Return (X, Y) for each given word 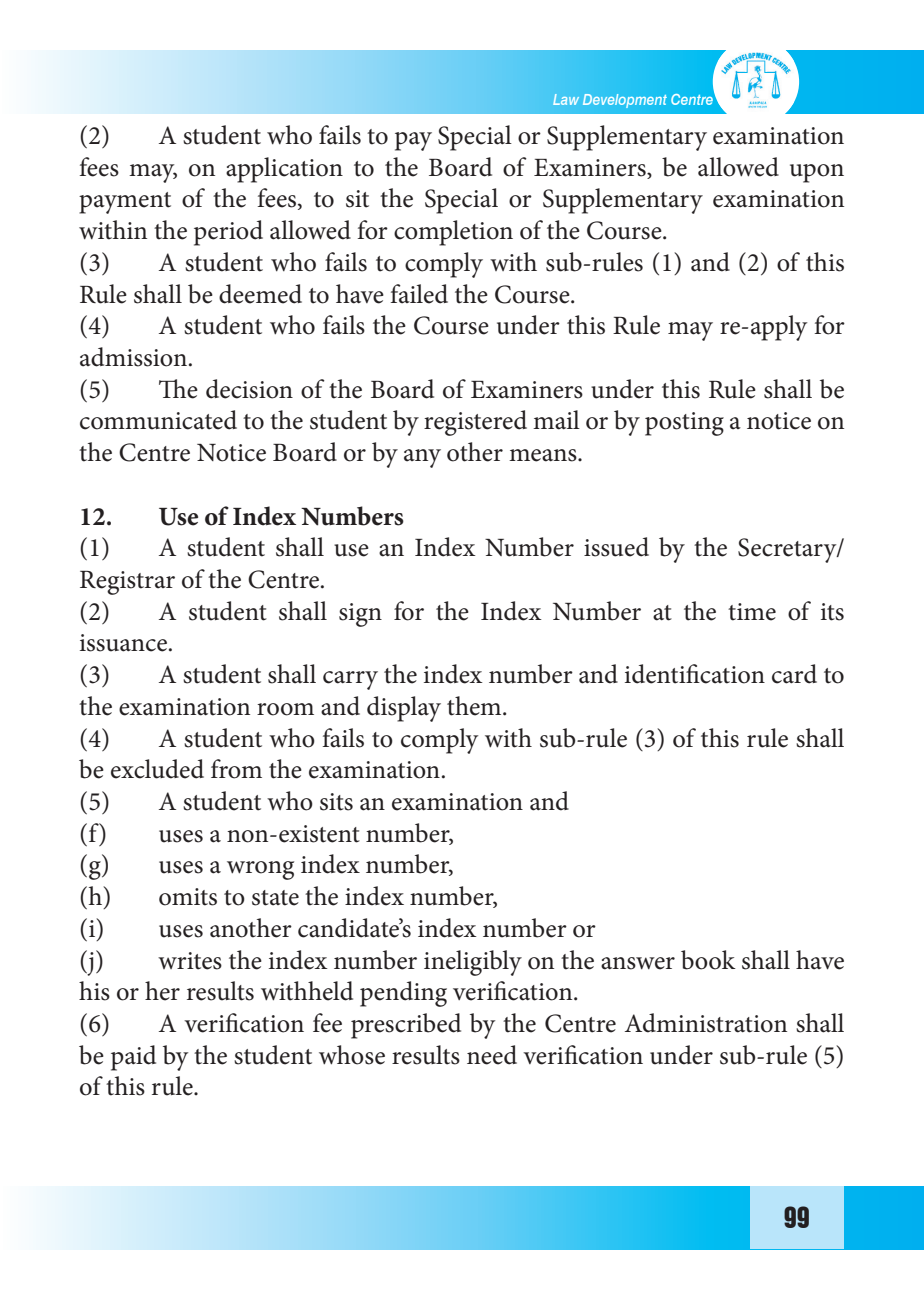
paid (133, 1058)
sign (360, 615)
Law (566, 99)
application (284, 170)
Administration (706, 1023)
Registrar (127, 583)
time (752, 612)
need (492, 1055)
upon (817, 173)
